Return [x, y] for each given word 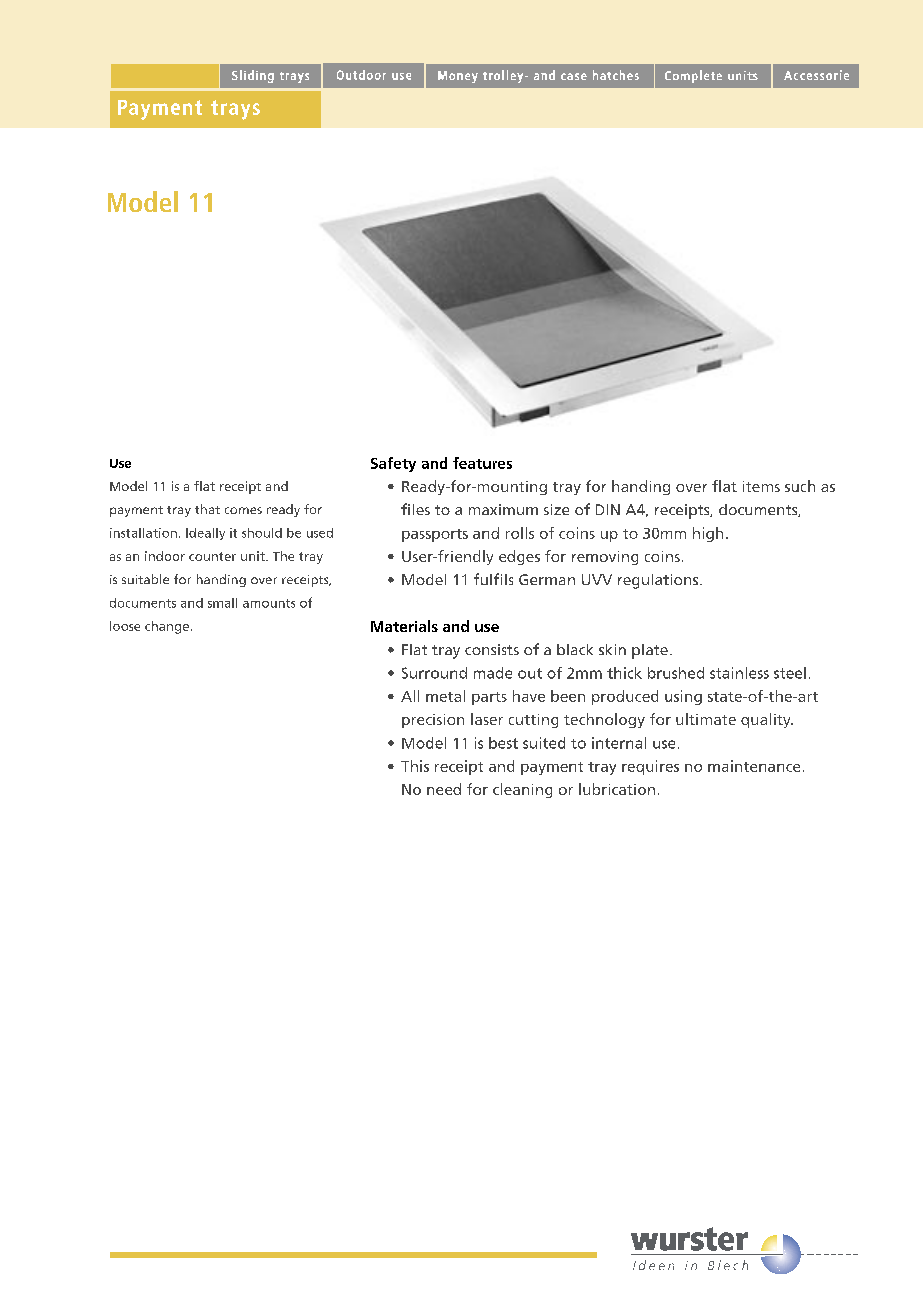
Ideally [205, 534]
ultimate [706, 719]
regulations [659, 581]
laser [487, 719]
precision [433, 721]
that [207, 509]
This [415, 766]
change [167, 627]
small [222, 603]
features [482, 463]
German [547, 579]
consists [492, 649]
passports [435, 535]
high [708, 534]
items [761, 486]
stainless [739, 673]
